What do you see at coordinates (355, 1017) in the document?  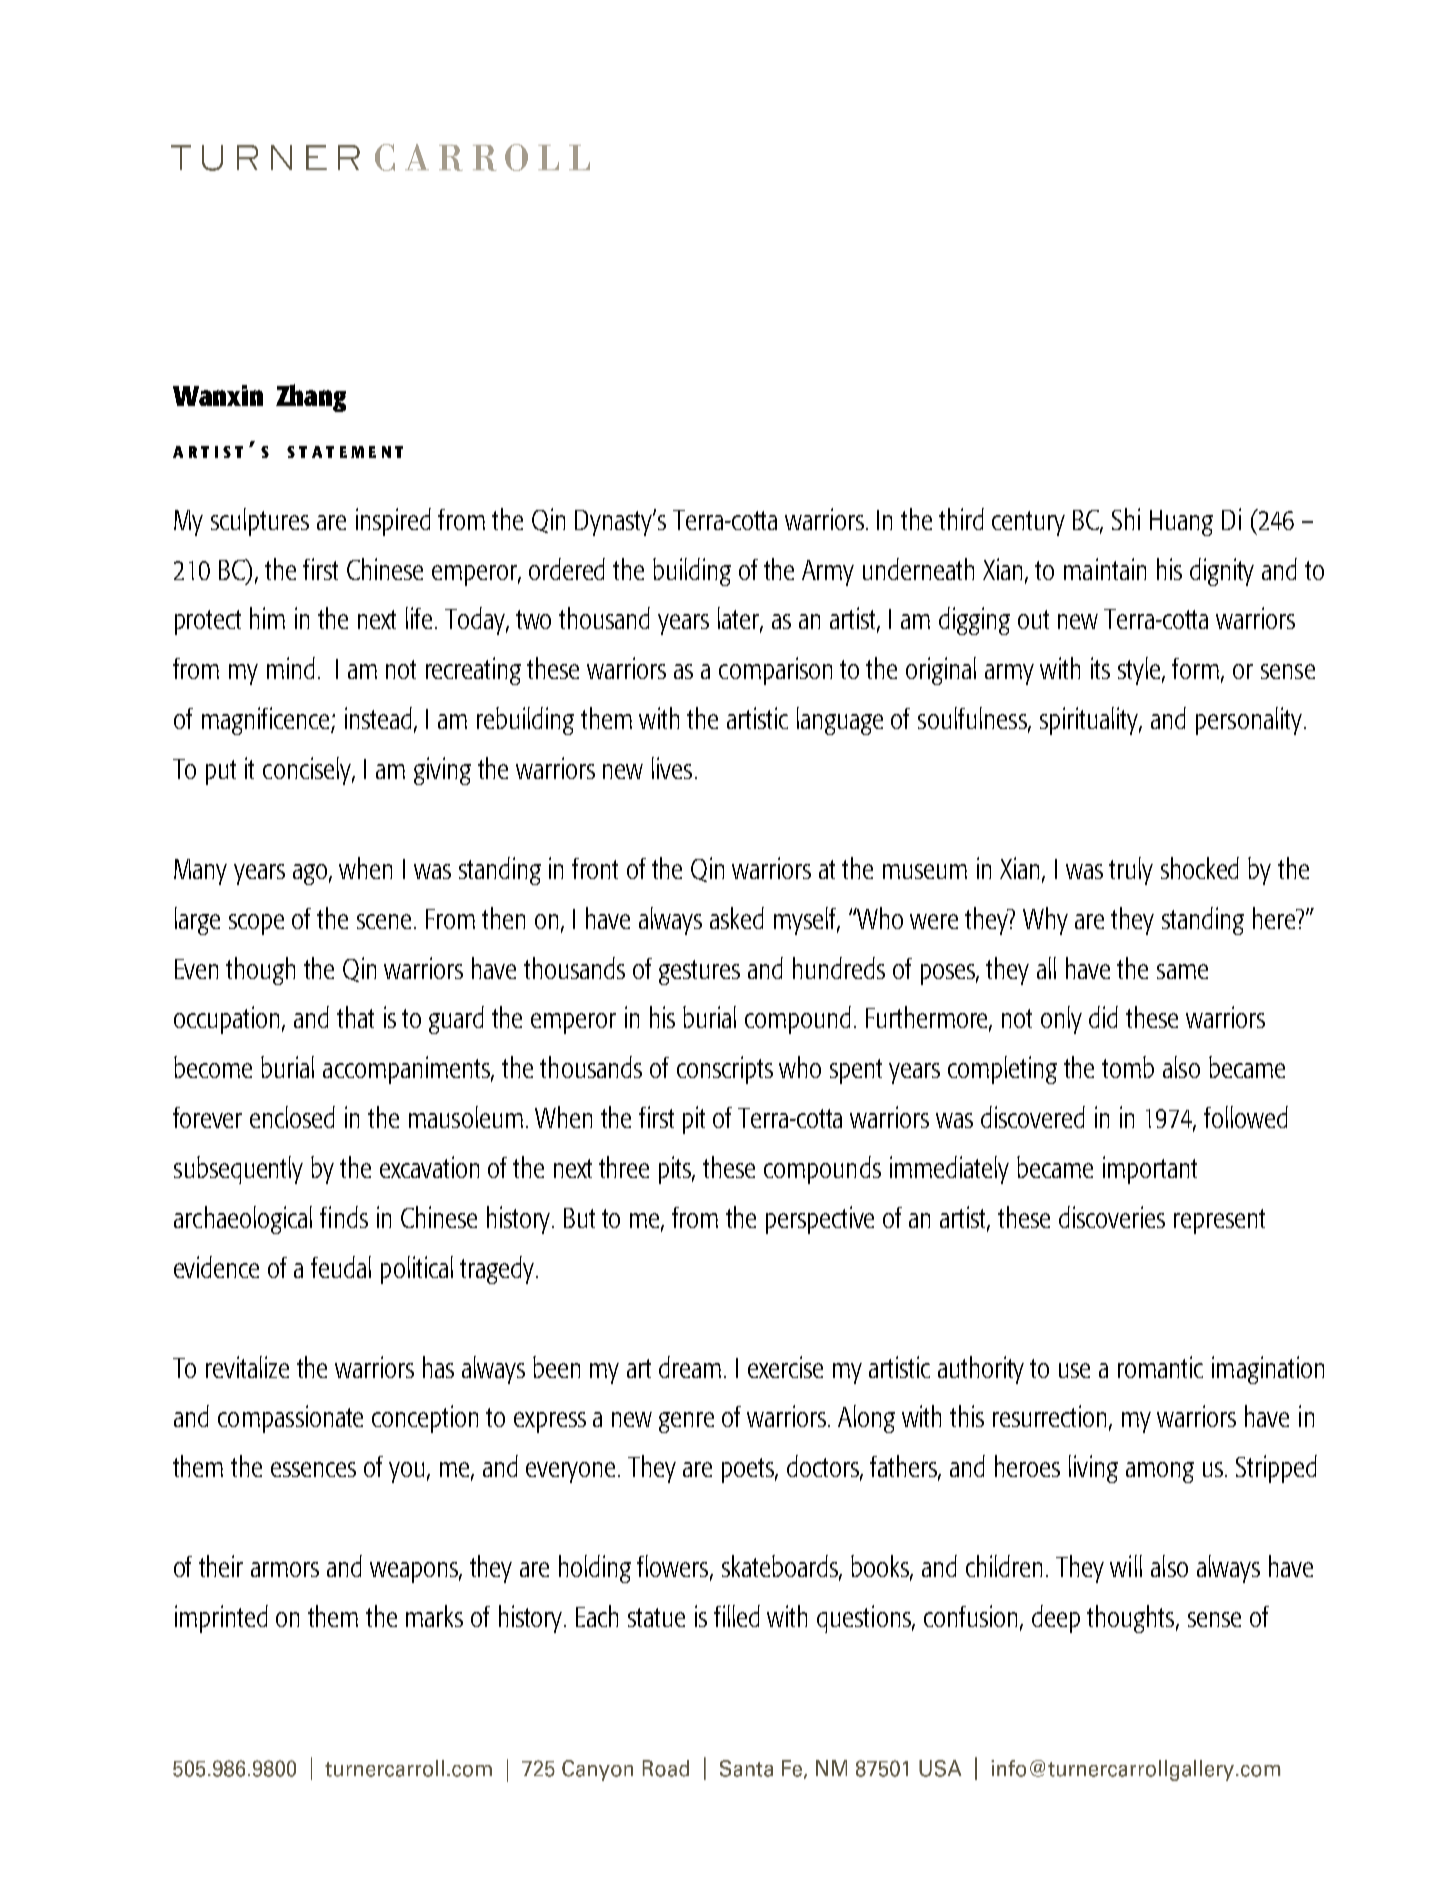 I see `that` at bounding box center [355, 1017].
